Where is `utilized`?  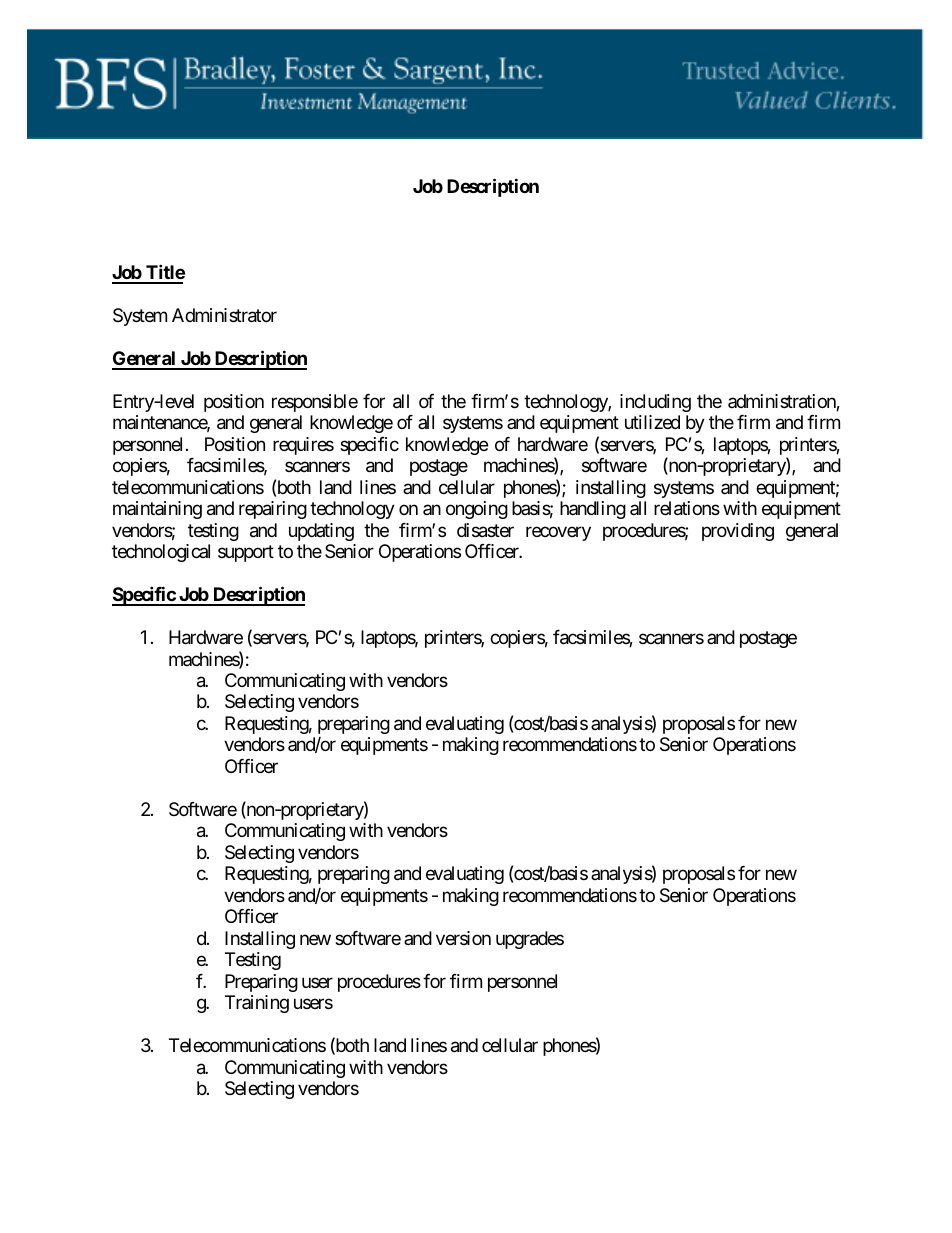
utilized is located at coordinates (652, 422).
